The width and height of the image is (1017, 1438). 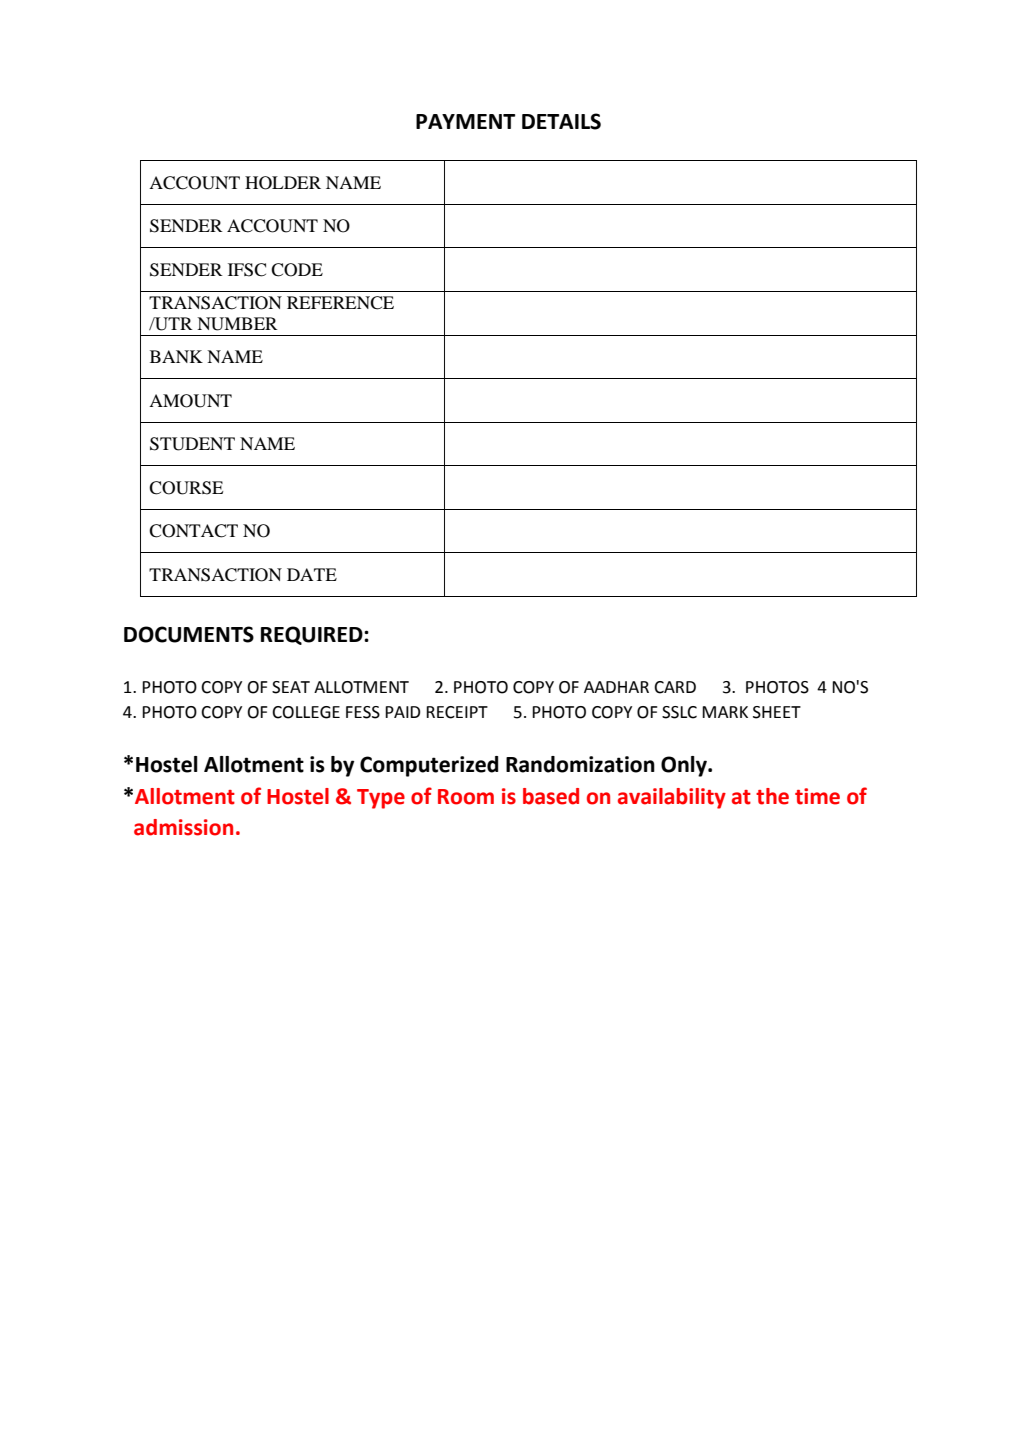 What do you see at coordinates (183, 827) in the image?
I see `admission` at bounding box center [183, 827].
